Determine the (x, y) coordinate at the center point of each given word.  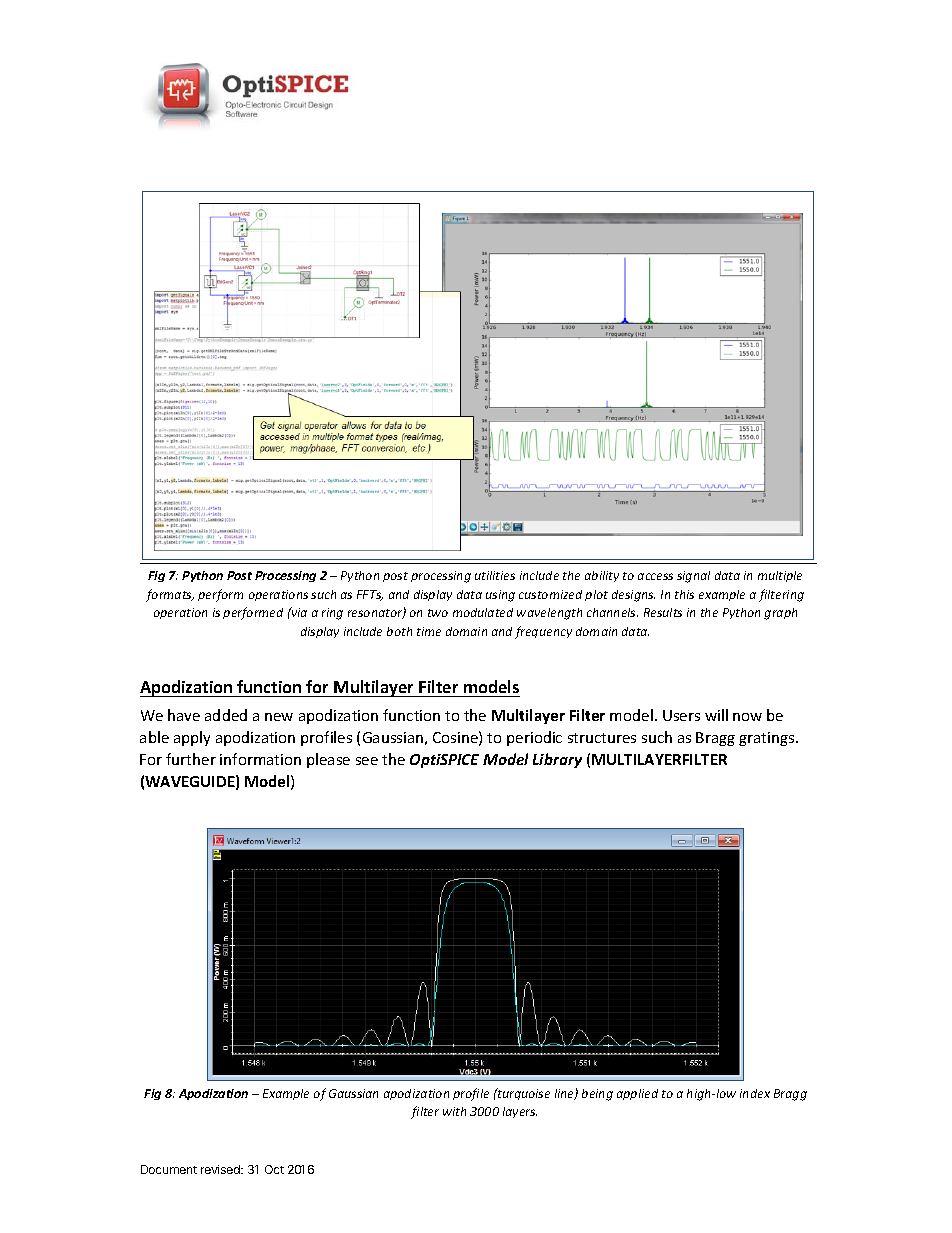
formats (170, 595)
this (684, 594)
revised (221, 1169)
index (755, 1093)
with (454, 1111)
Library (557, 760)
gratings (768, 739)
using (500, 596)
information (260, 759)
